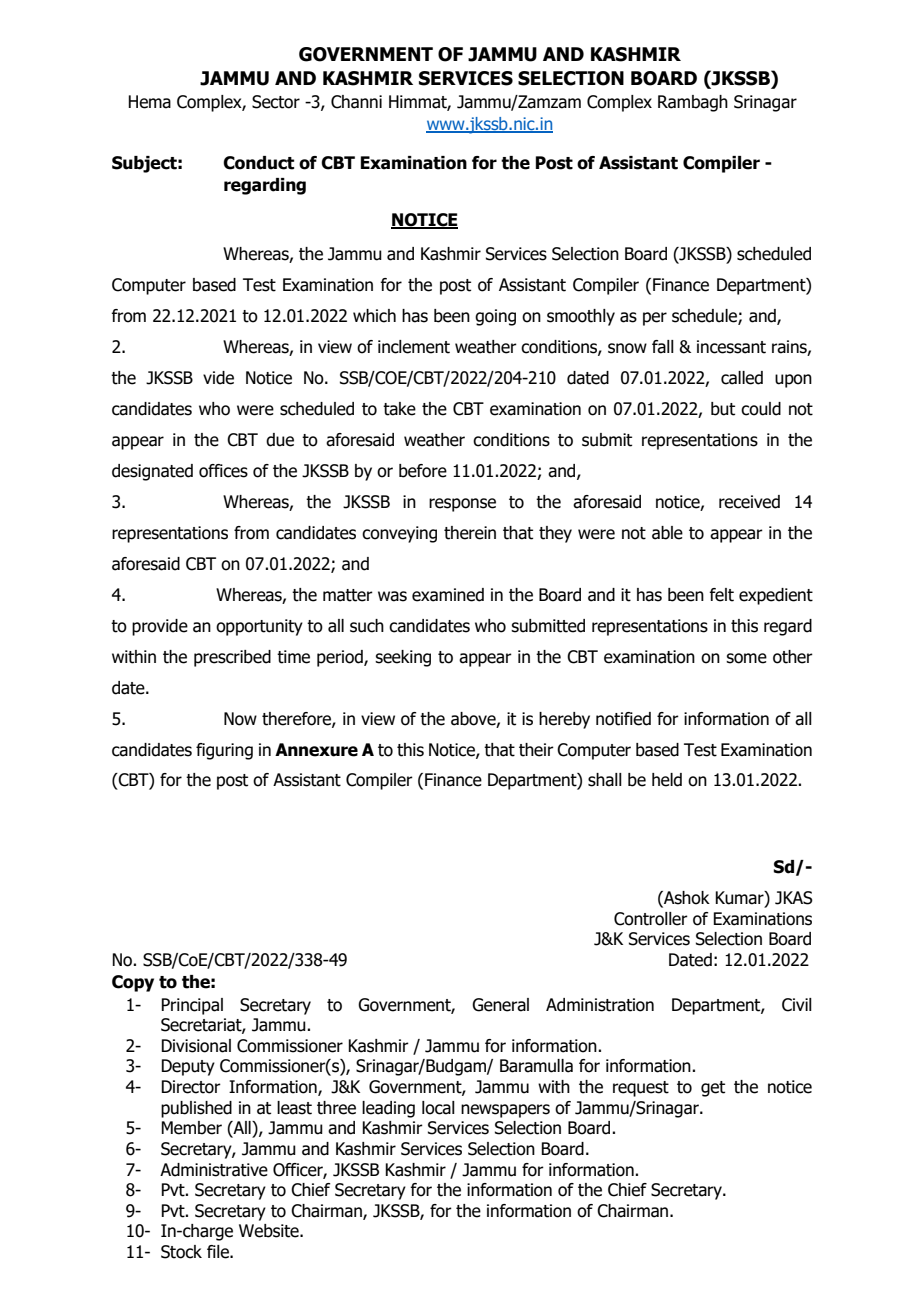 This image has height=1308, width=924. What do you see at coordinates (713, 1089) in the image?
I see `get` at bounding box center [713, 1089].
